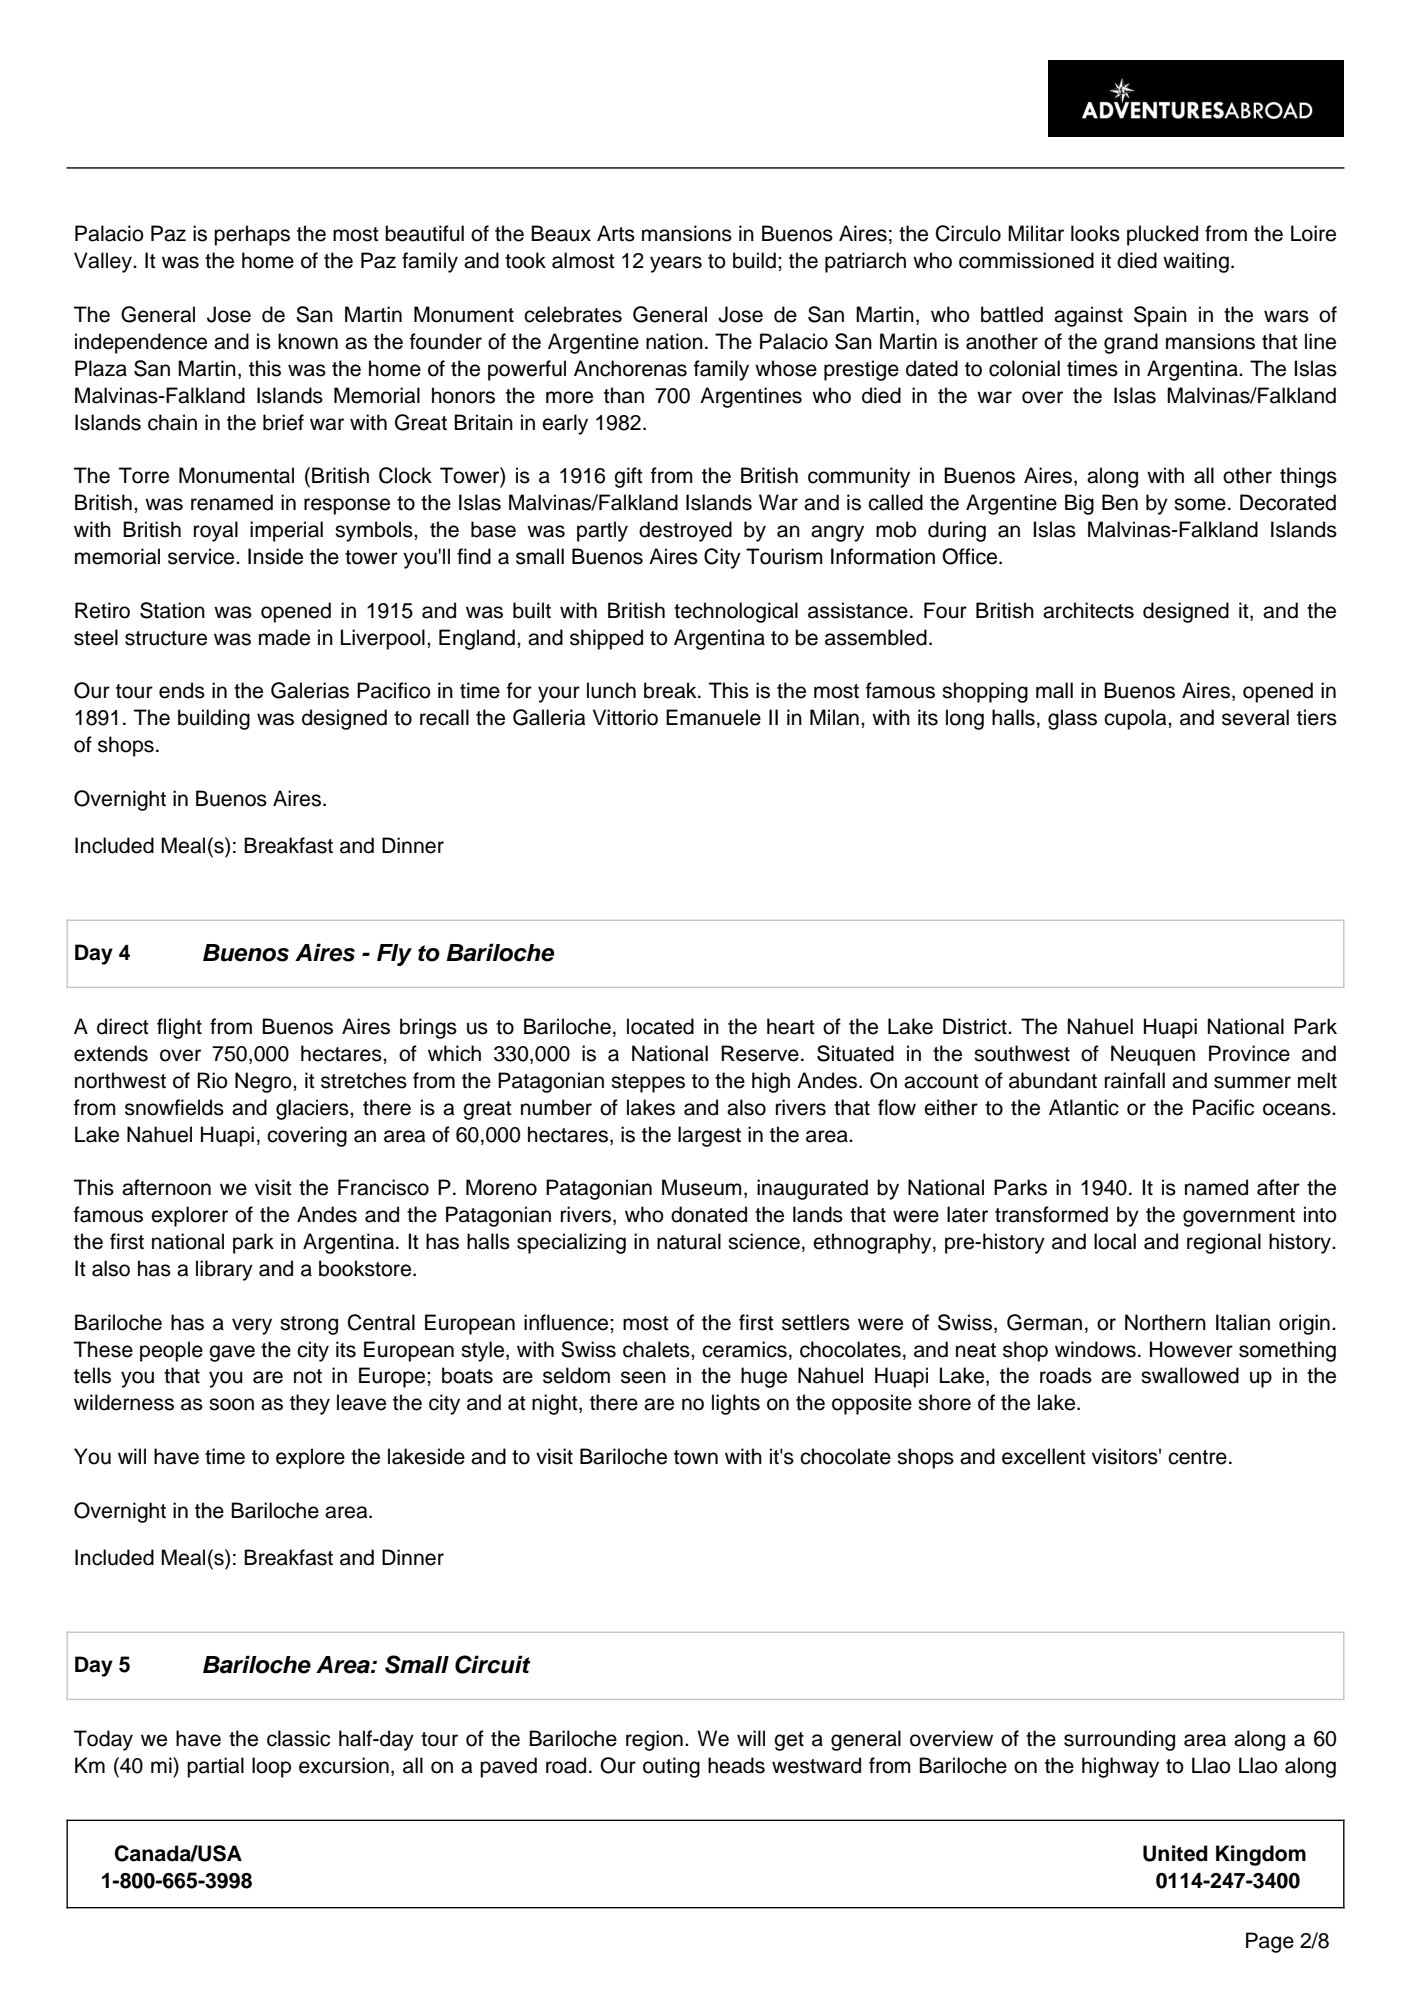 Image resolution: width=1411 pixels, height=1995 pixels. Describe the element at coordinates (264, 1082) in the screenshot. I see `Negro` at that location.
